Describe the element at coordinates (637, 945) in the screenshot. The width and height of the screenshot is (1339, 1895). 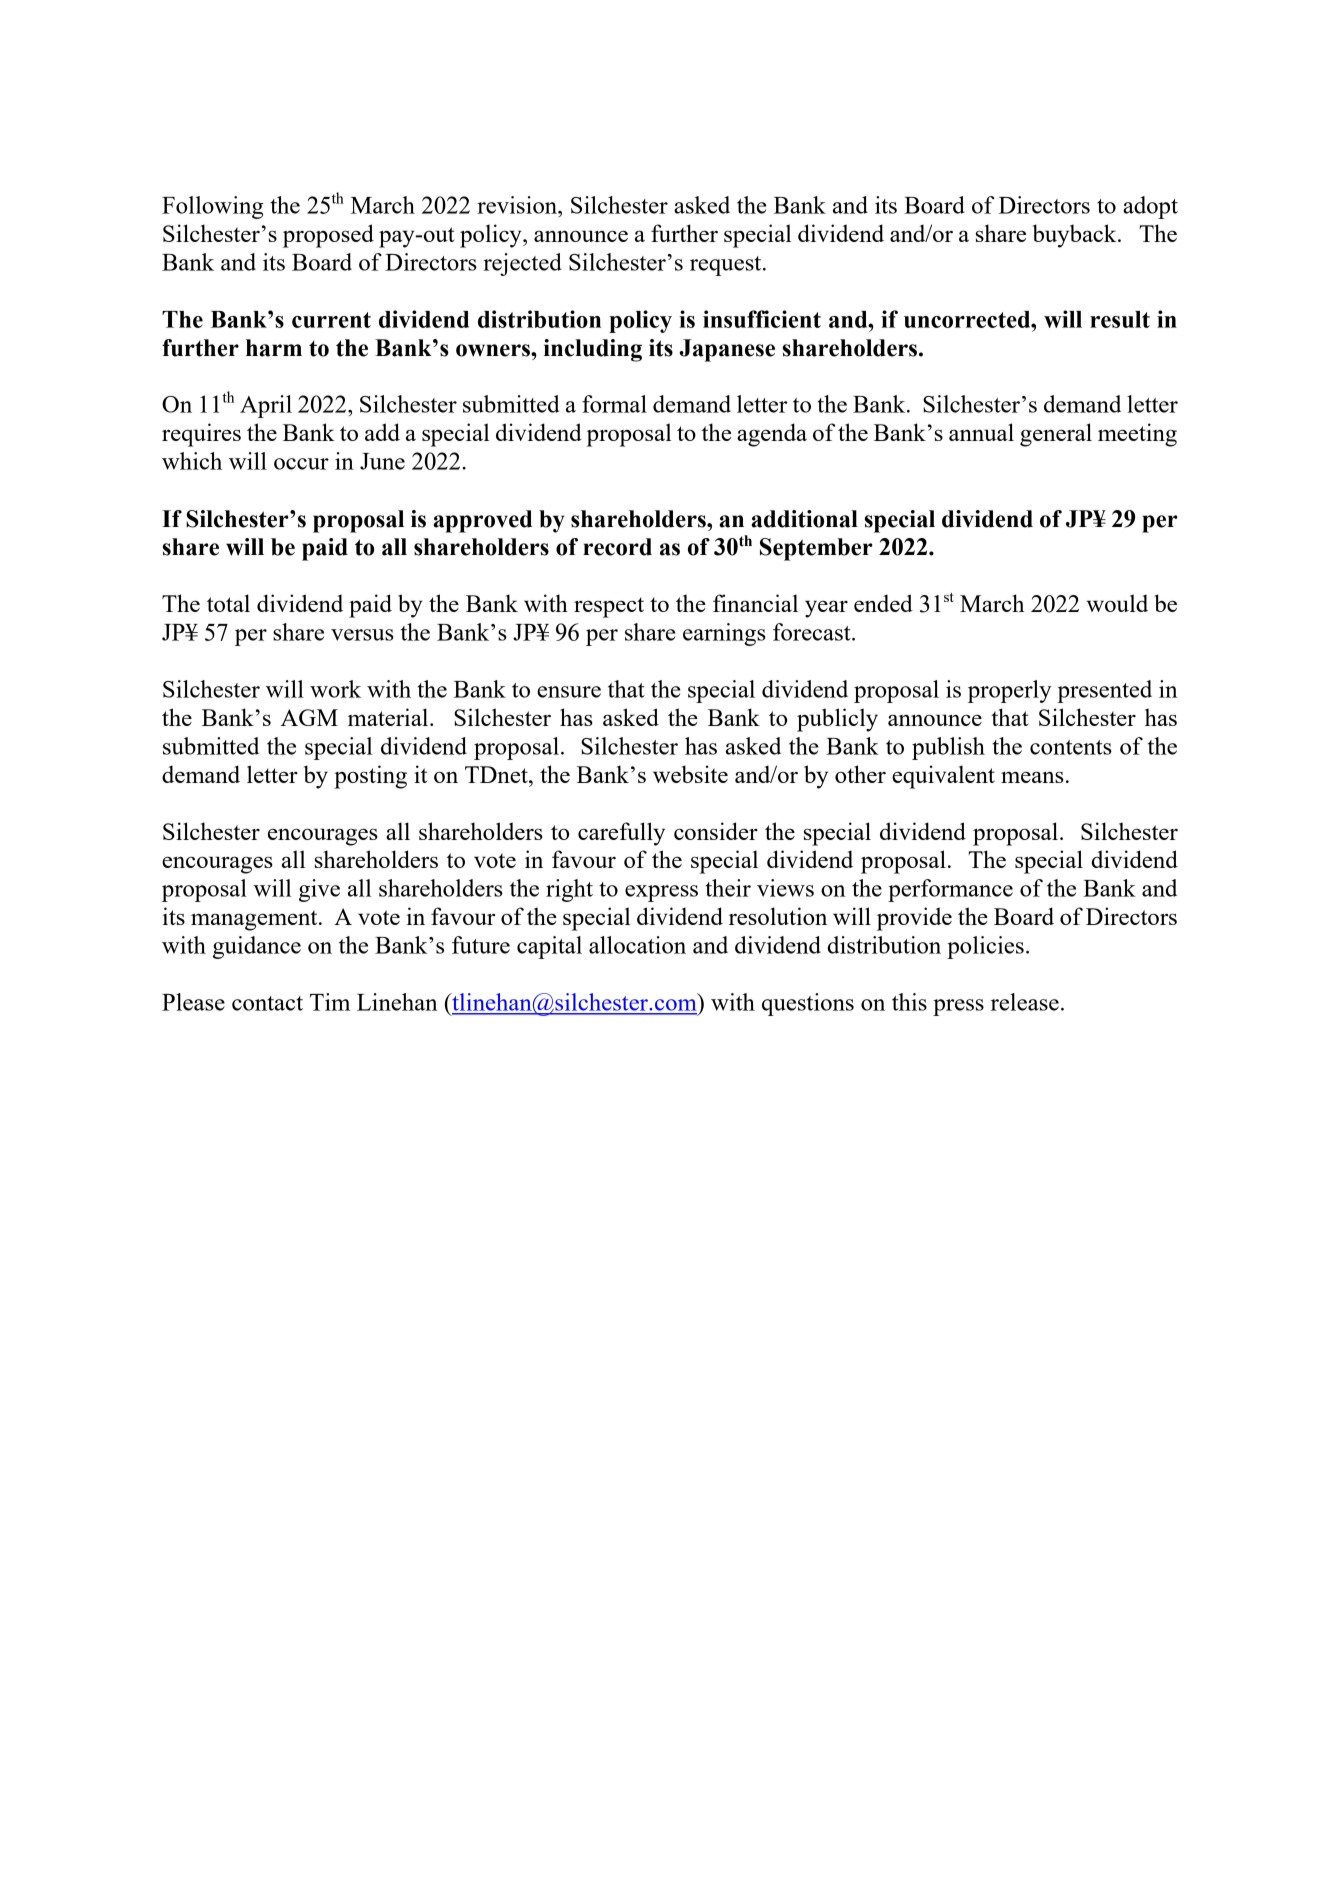
I see `allocation` at that location.
